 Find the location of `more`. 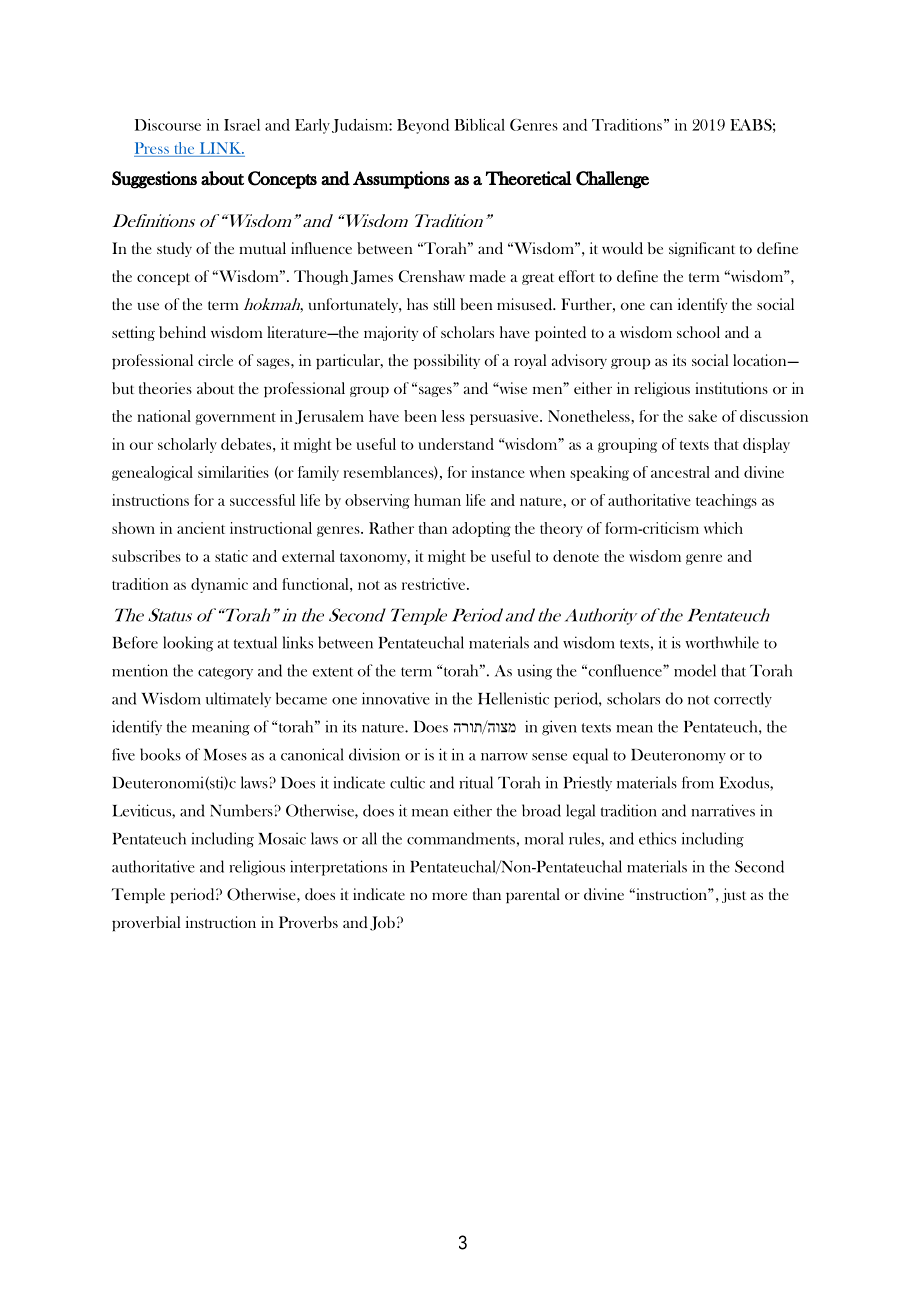

more is located at coordinates (449, 896).
